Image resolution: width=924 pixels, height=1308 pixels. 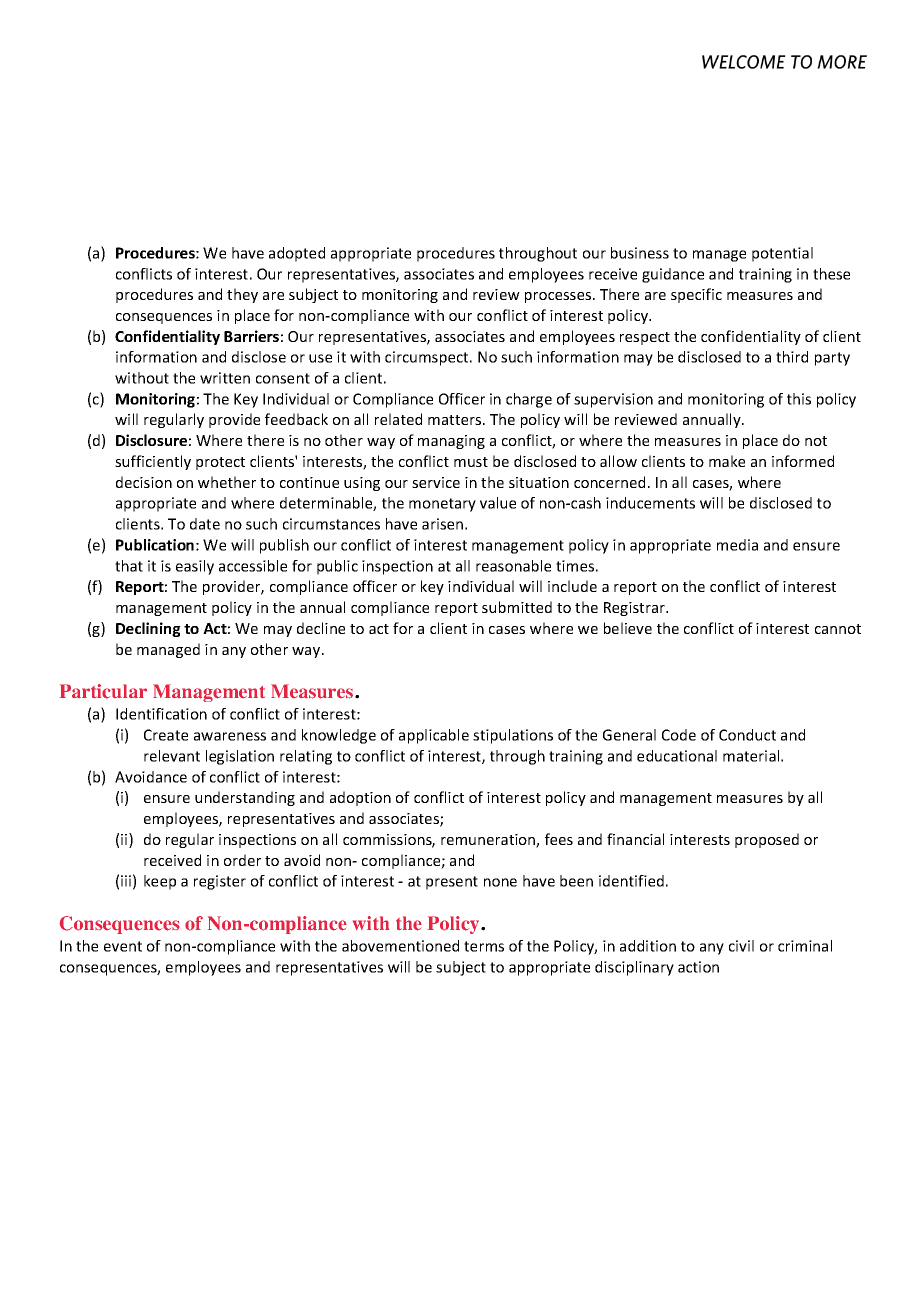 I want to click on cannot, so click(x=838, y=629).
